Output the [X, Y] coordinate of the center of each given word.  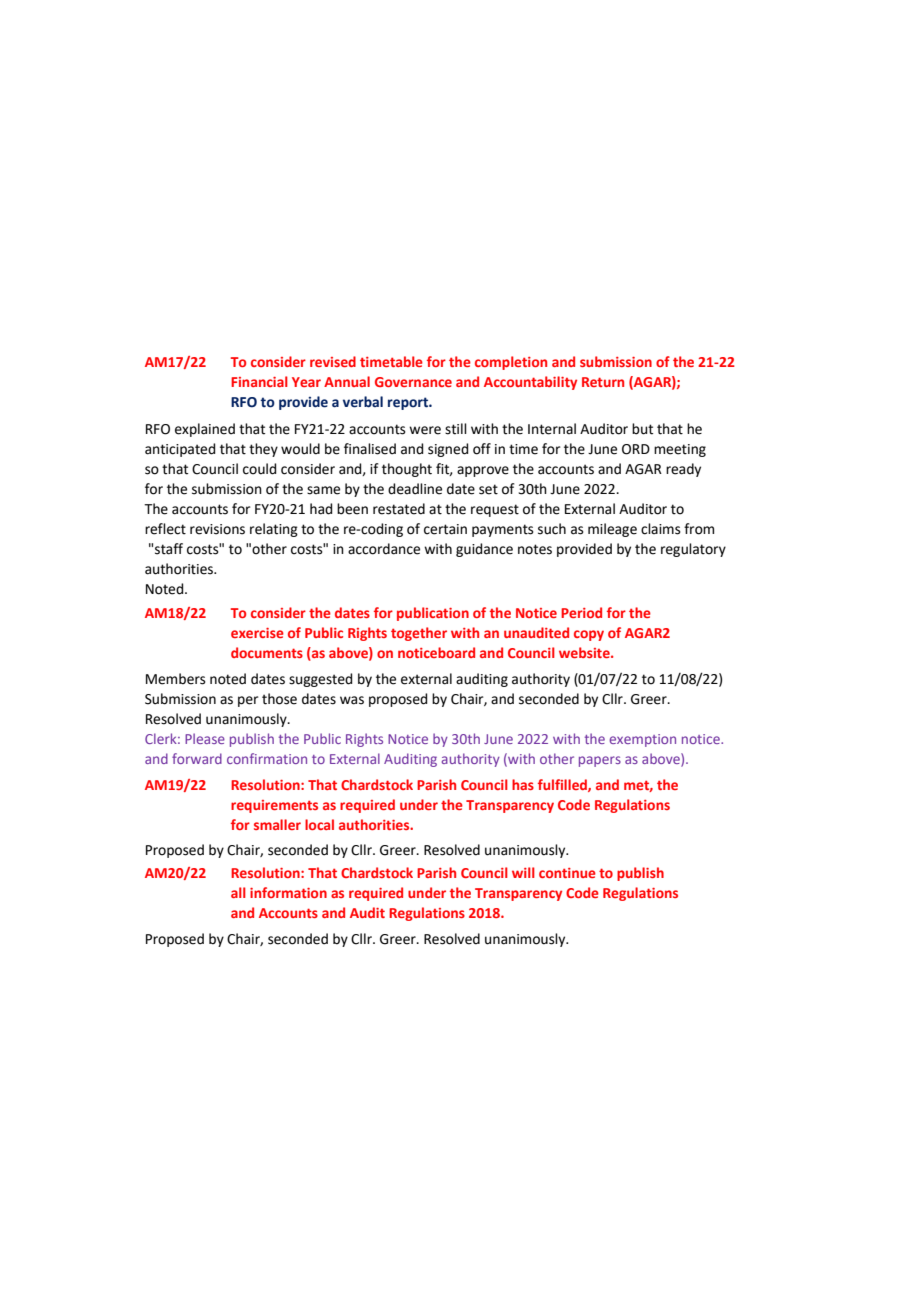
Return [603, 382]
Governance [413, 382]
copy [589, 635]
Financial [259, 381]
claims [661, 529]
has [523, 784]
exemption [642, 740]
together [419, 634]
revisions [217, 529]
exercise [257, 633]
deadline [415, 489]
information [288, 892]
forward [197, 758]
